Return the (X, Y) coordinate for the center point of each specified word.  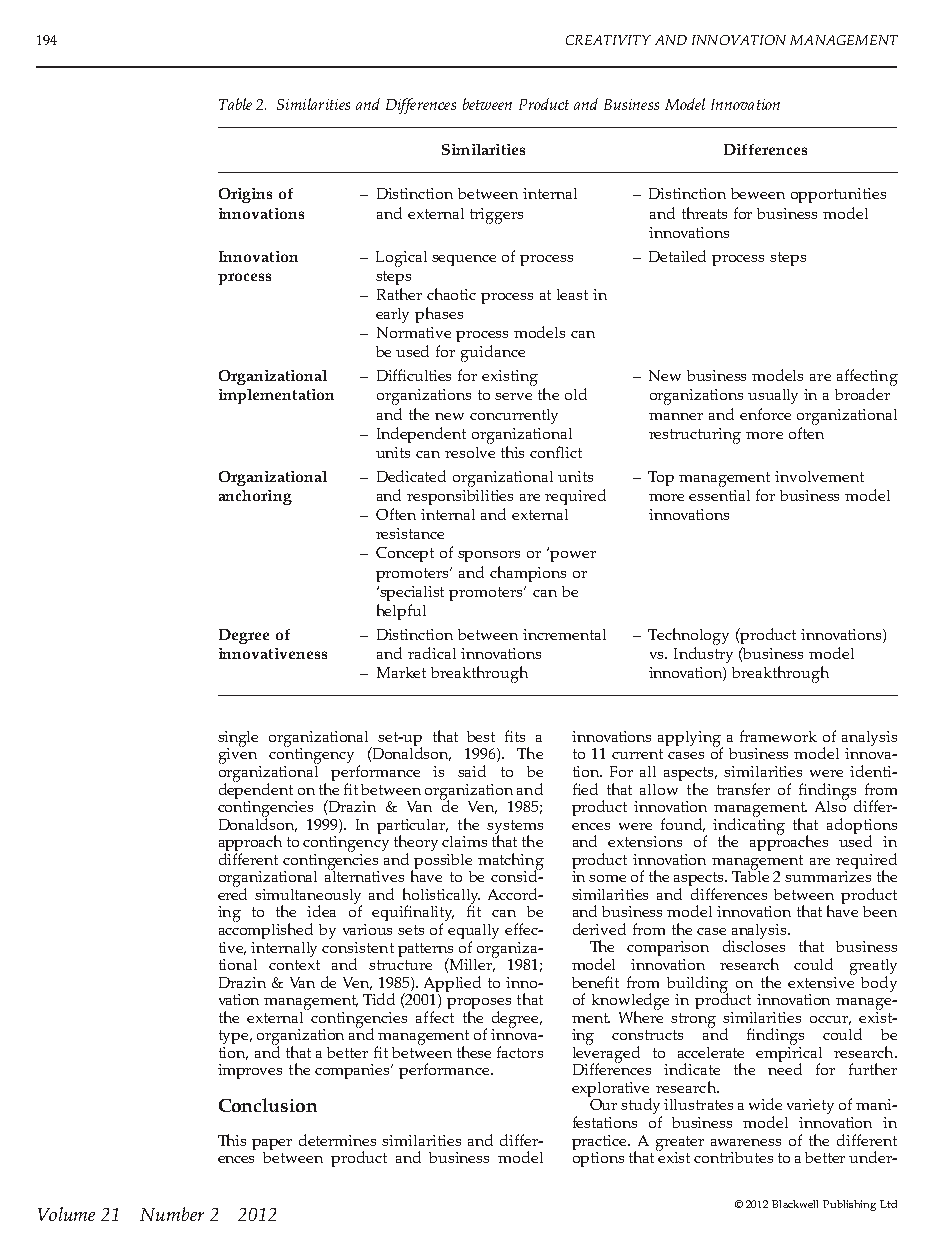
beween (758, 193)
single (238, 740)
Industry (703, 655)
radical (432, 653)
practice (600, 1142)
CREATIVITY (608, 40)
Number (172, 1214)
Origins (245, 195)
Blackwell (795, 1204)
